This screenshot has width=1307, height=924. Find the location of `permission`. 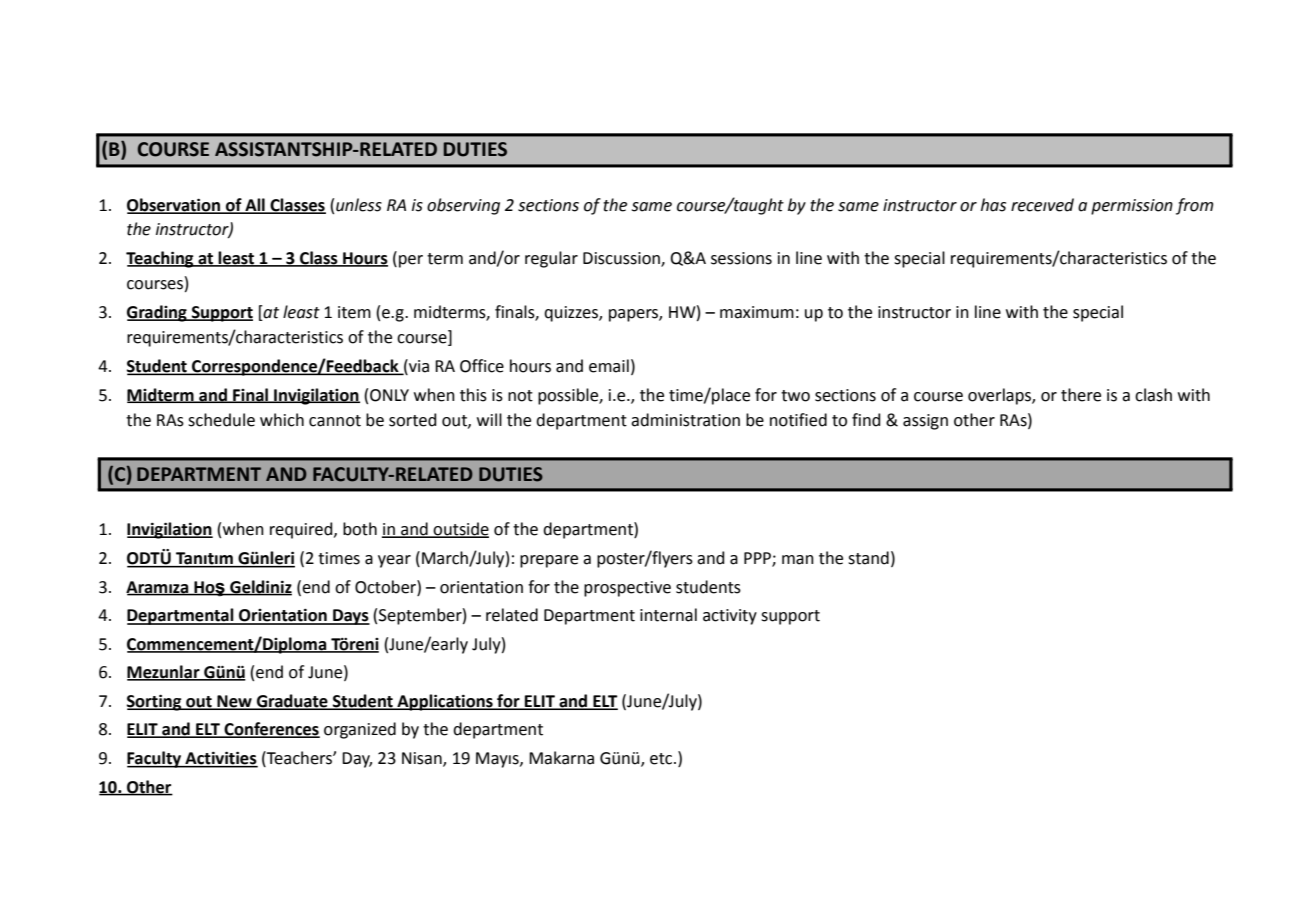

permission is located at coordinates (1132, 207).
